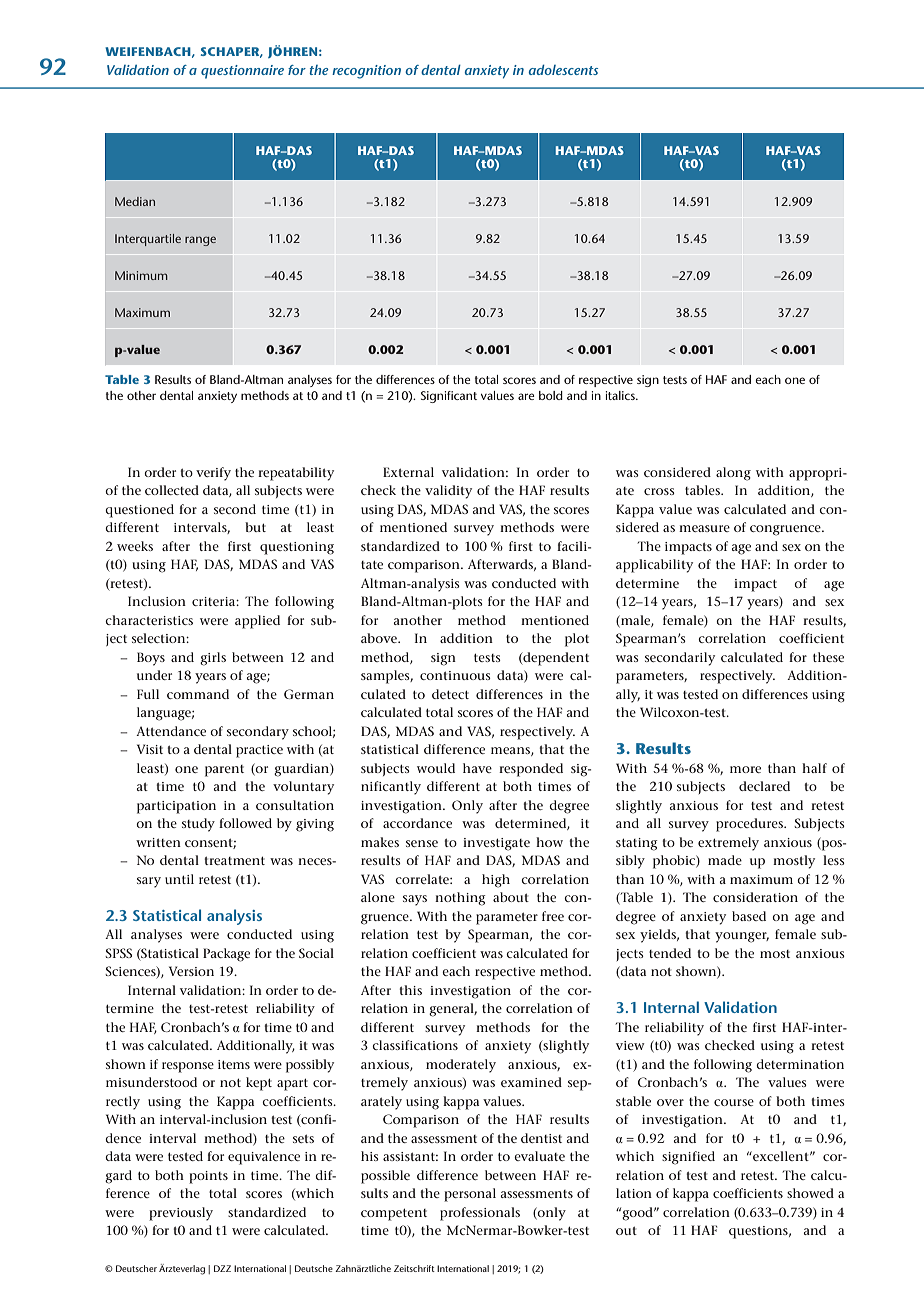 This page has width=924, height=1308. What do you see at coordinates (828, 657) in the page?
I see `these` at bounding box center [828, 657].
